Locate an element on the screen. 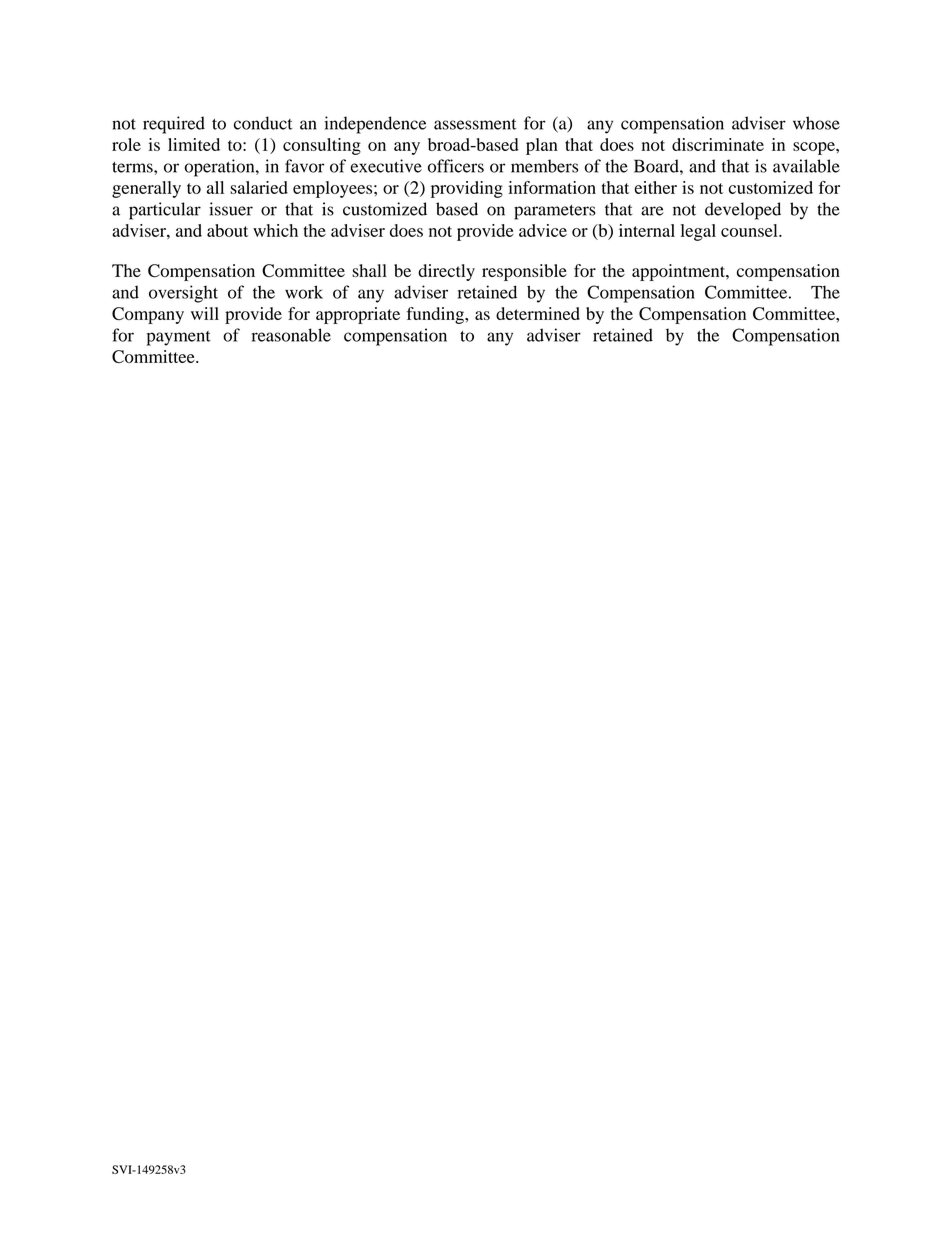 Image resolution: width=952 pixels, height=1233 pixels. determined is located at coordinates (538, 313).
